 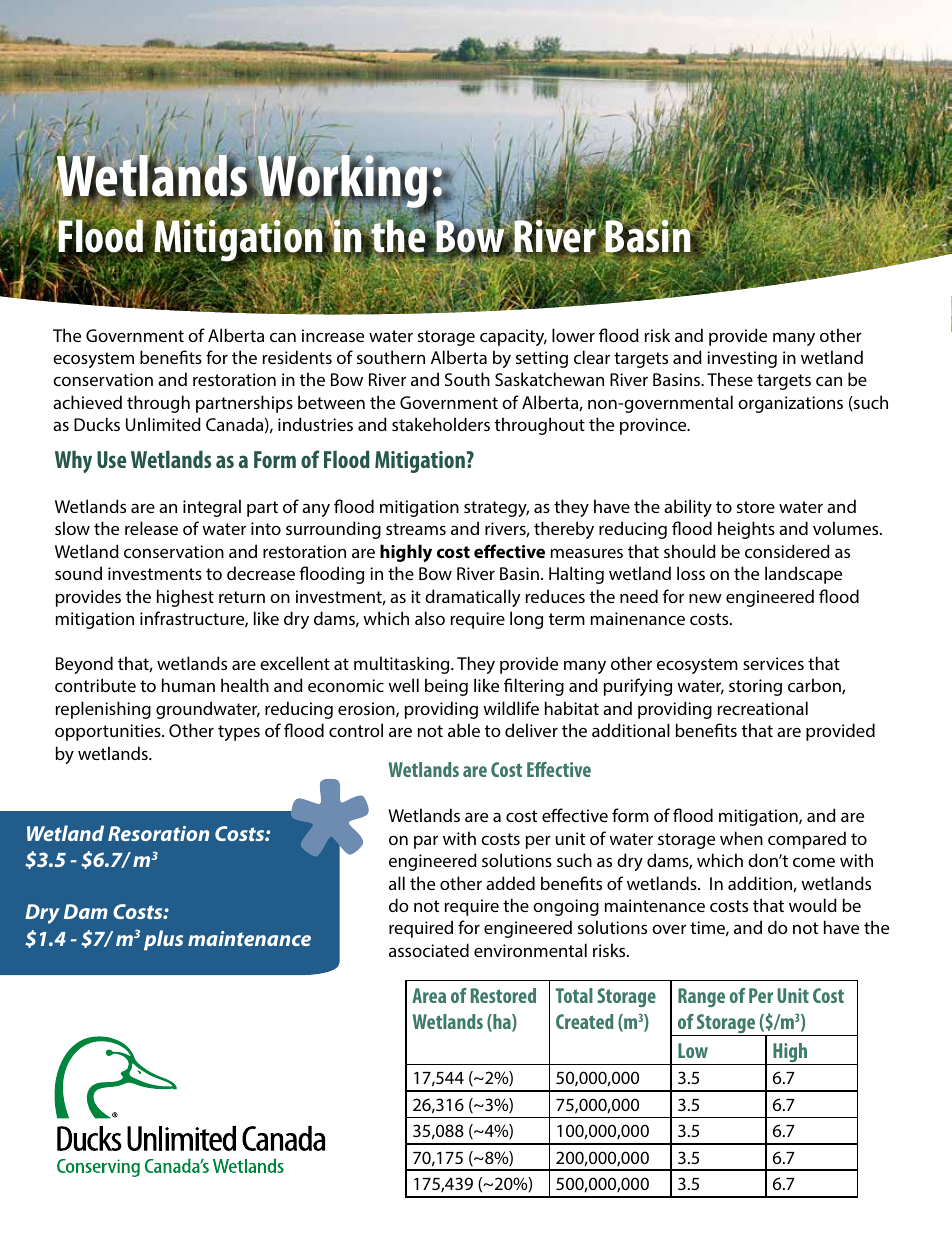 I want to click on types, so click(x=239, y=733).
